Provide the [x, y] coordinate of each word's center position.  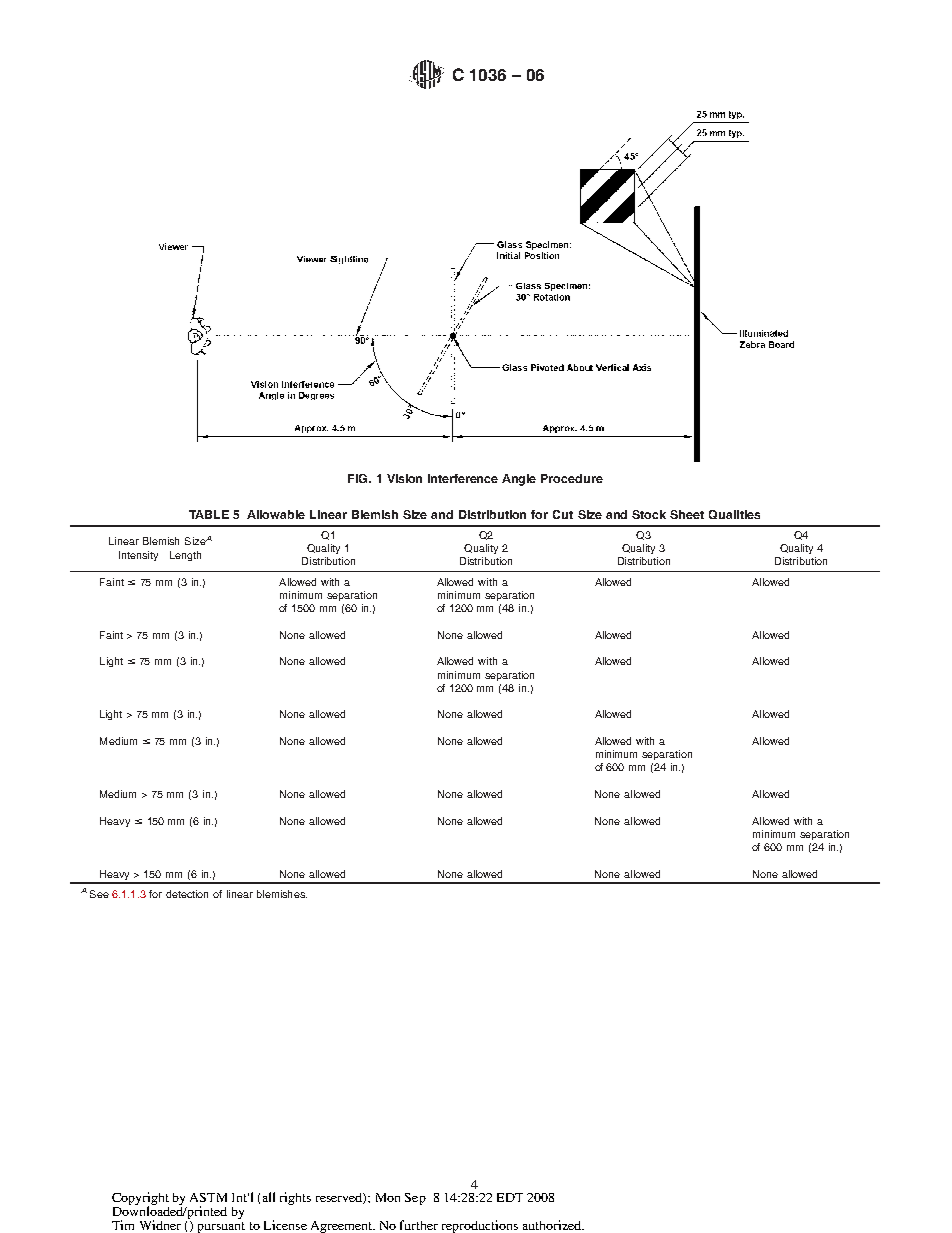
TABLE [209, 514]
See [99, 894]
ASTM [208, 1197]
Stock [649, 514]
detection [187, 894]
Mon [388, 1197]
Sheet [687, 514]
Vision [404, 478]
